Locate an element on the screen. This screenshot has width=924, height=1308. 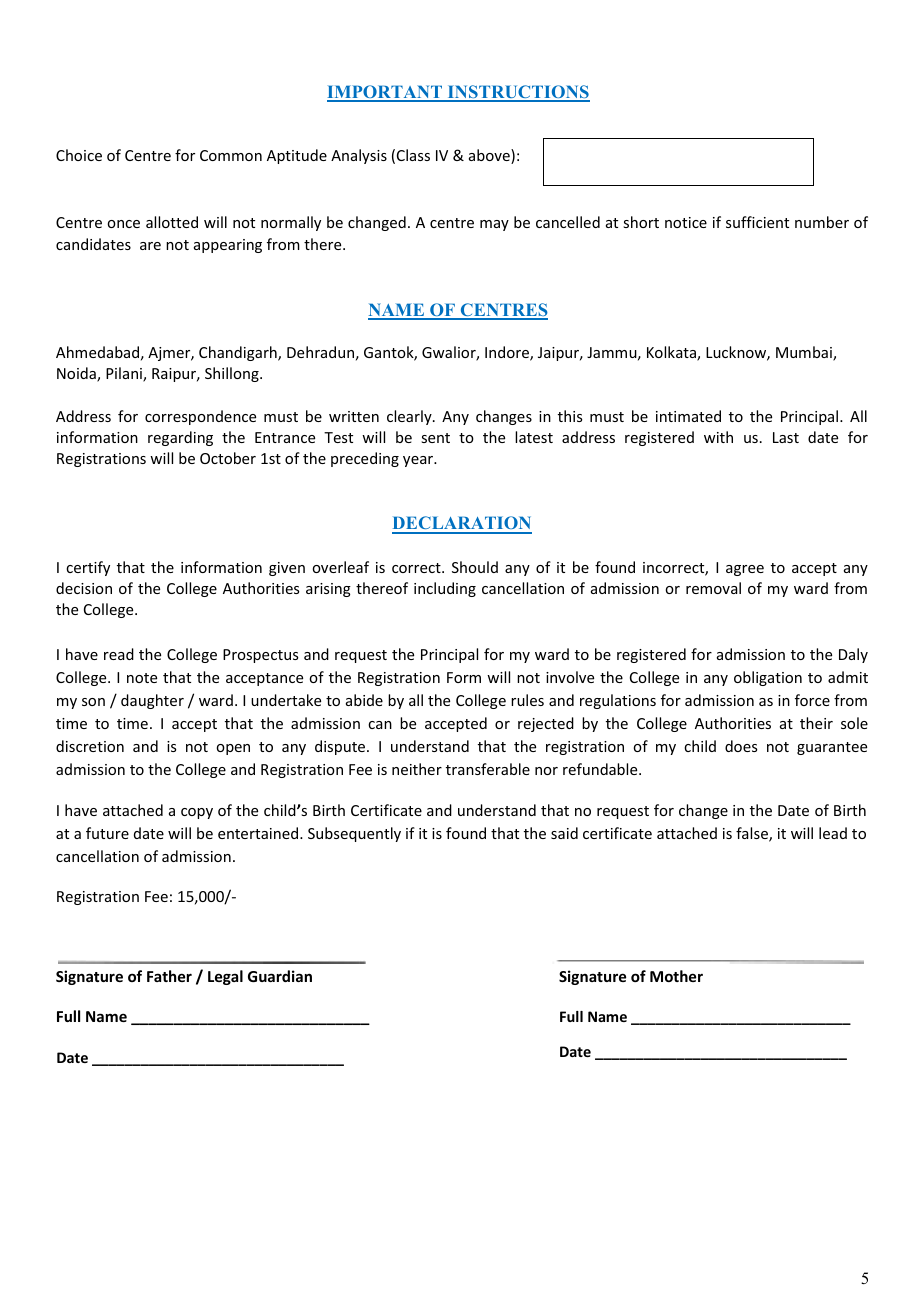
Mumbai is located at coordinates (805, 353).
